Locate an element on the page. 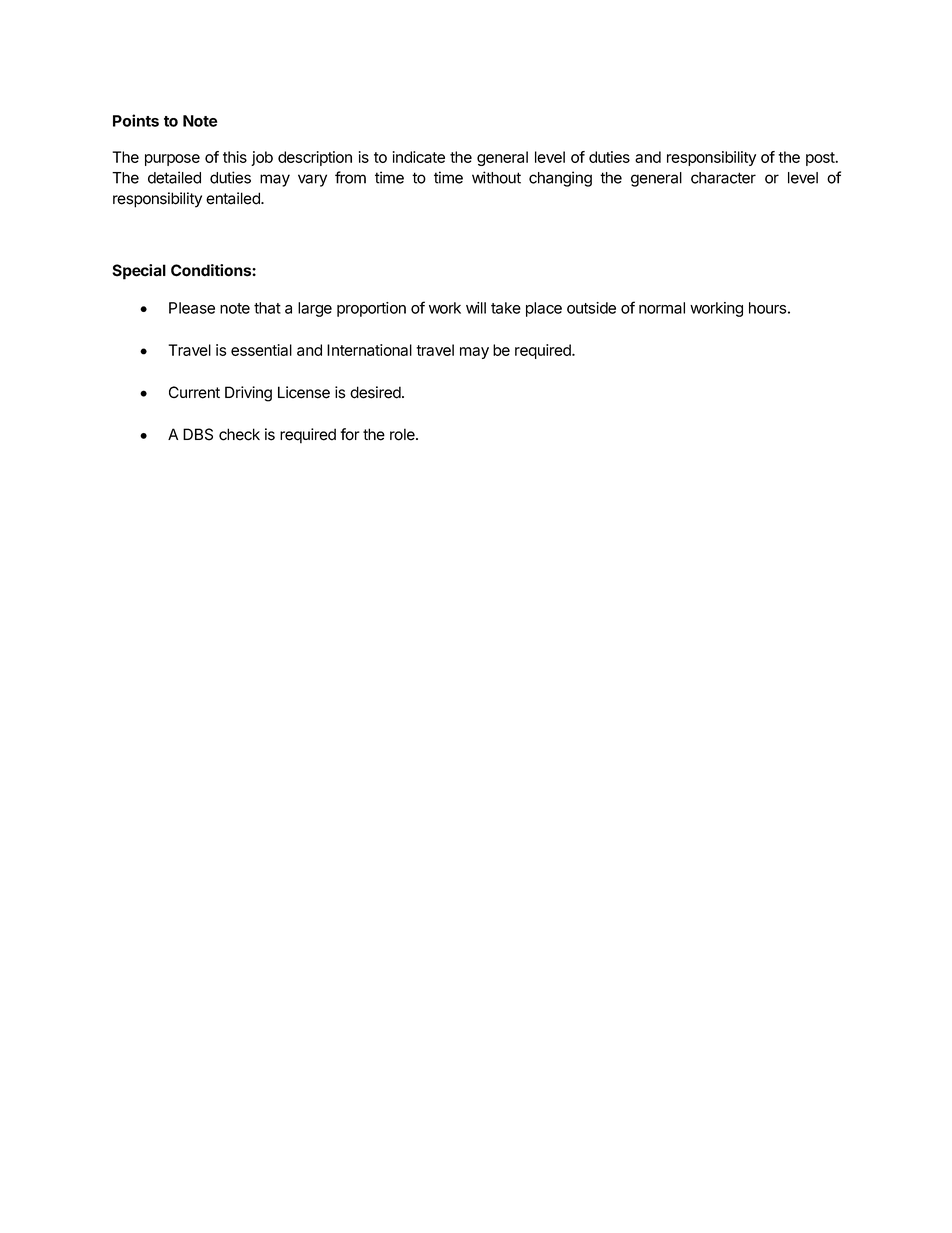 This image has height=1233, width=952. normal is located at coordinates (662, 308).
